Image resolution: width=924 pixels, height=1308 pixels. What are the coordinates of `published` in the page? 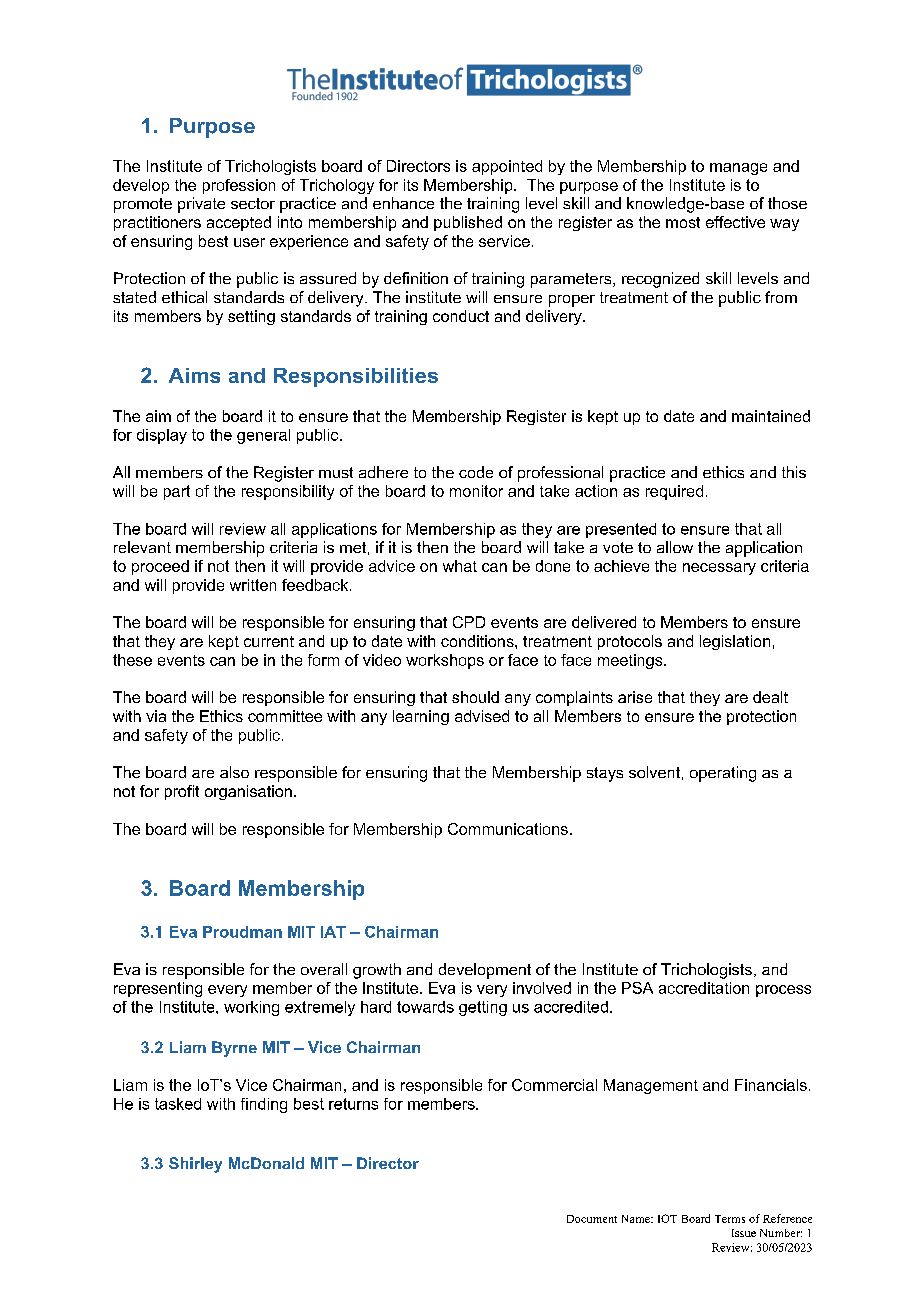 It's located at (468, 223).
